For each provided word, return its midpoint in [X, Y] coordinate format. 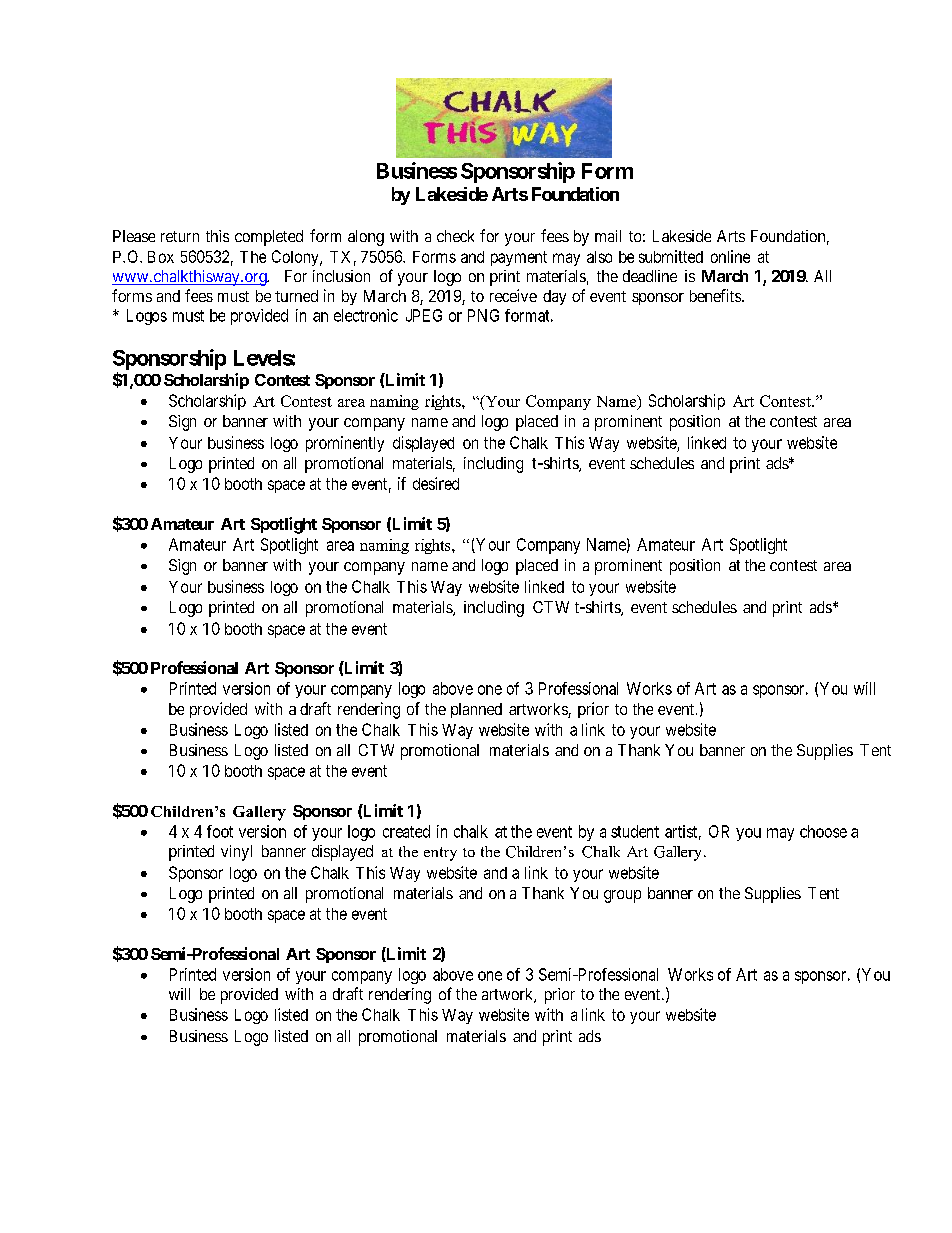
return [180, 236]
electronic [366, 315]
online [730, 256]
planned [476, 710]
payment [519, 258]
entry [440, 854]
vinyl [236, 853]
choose [823, 831]
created [406, 831]
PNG [483, 315]
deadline [650, 276]
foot [220, 831]
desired [436, 483]
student [635, 831]
